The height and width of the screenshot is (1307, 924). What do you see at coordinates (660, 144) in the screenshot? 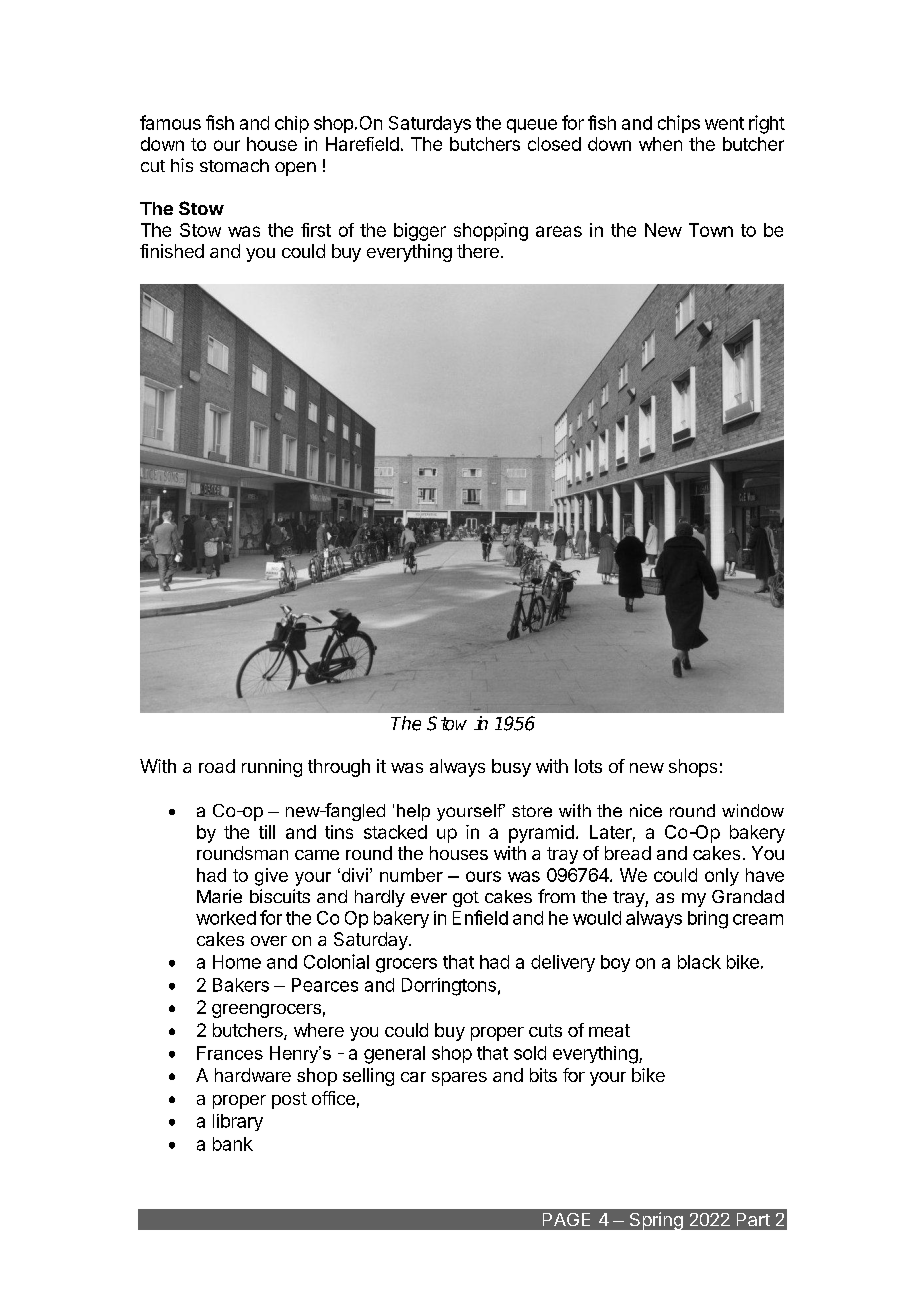
I see `when` at bounding box center [660, 144].
